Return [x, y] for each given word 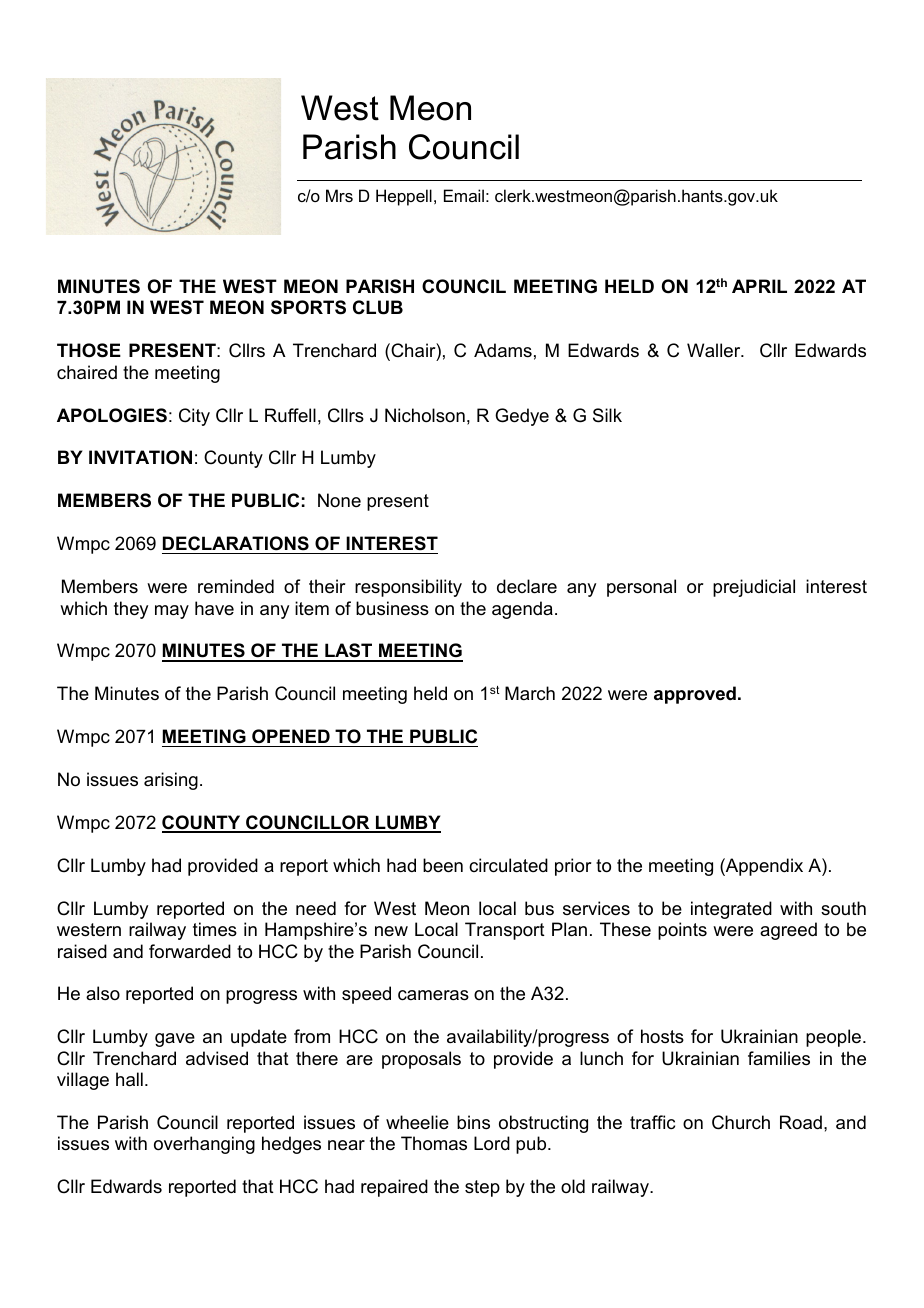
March [530, 693]
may [172, 612]
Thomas [434, 1143]
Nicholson [425, 415]
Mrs [339, 195]
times [215, 929]
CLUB [378, 307]
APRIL [759, 286]
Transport [505, 931]
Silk [607, 415]
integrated [731, 910]
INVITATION [140, 457]
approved [695, 695]
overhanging [204, 1145]
